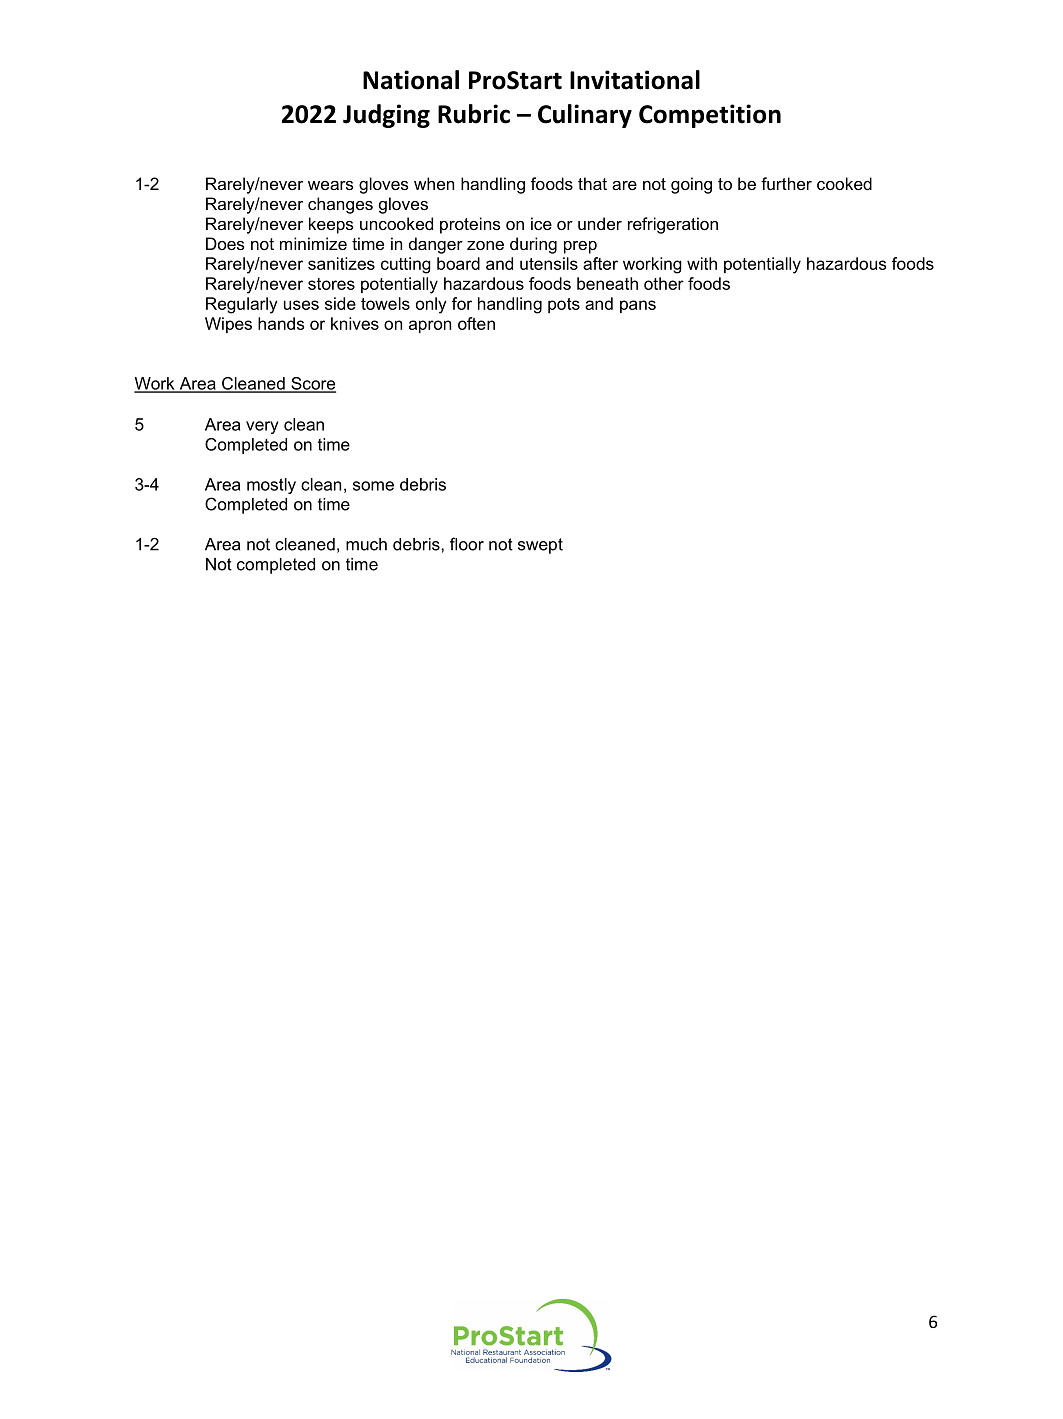 This screenshot has height=1419, width=1063. What do you see at coordinates (710, 116) in the screenshot?
I see `Competition` at bounding box center [710, 116].
